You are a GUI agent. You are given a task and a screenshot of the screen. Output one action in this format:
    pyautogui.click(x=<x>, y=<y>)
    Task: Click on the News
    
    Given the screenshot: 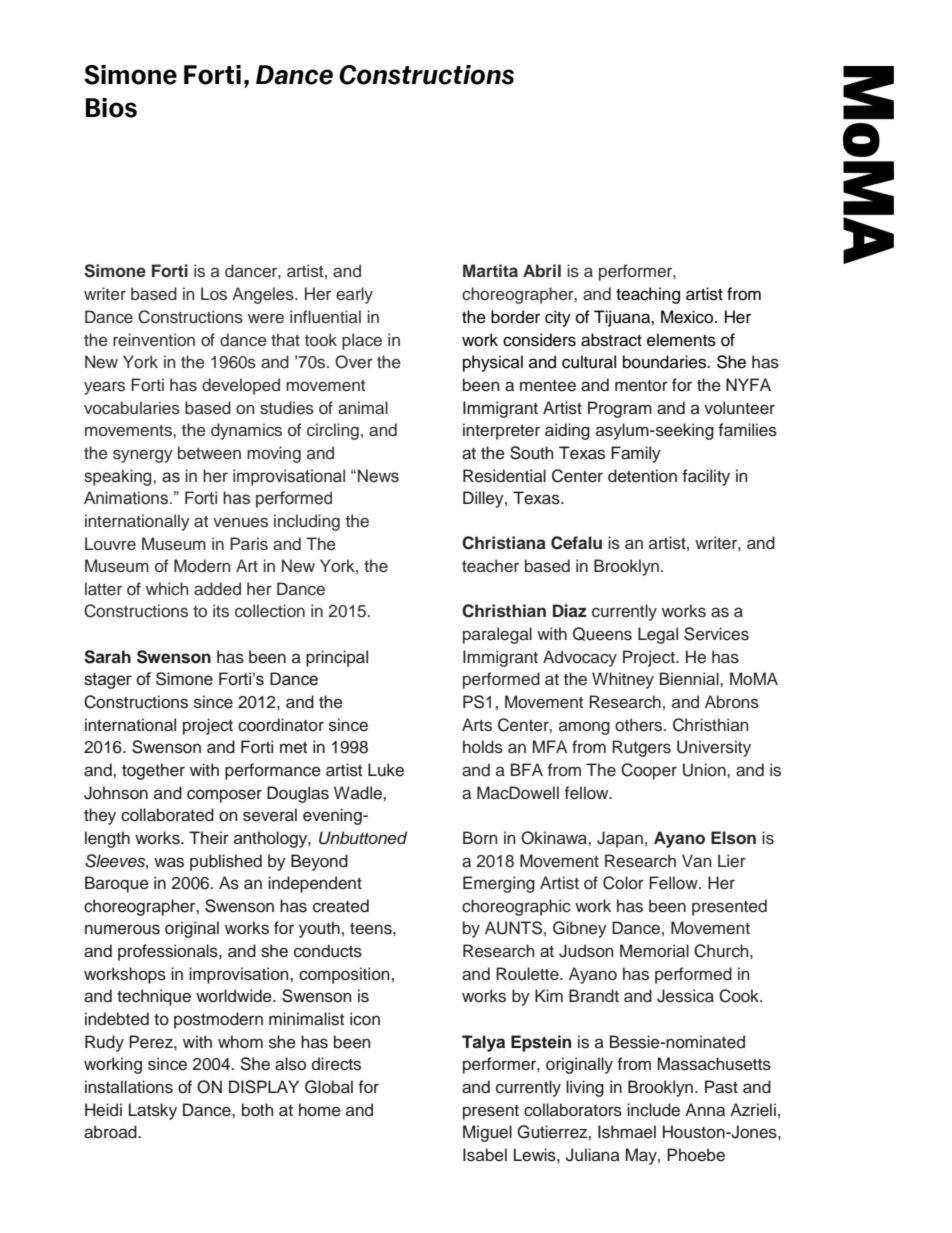 What is the action you would take?
    pyautogui.click(x=378, y=476)
